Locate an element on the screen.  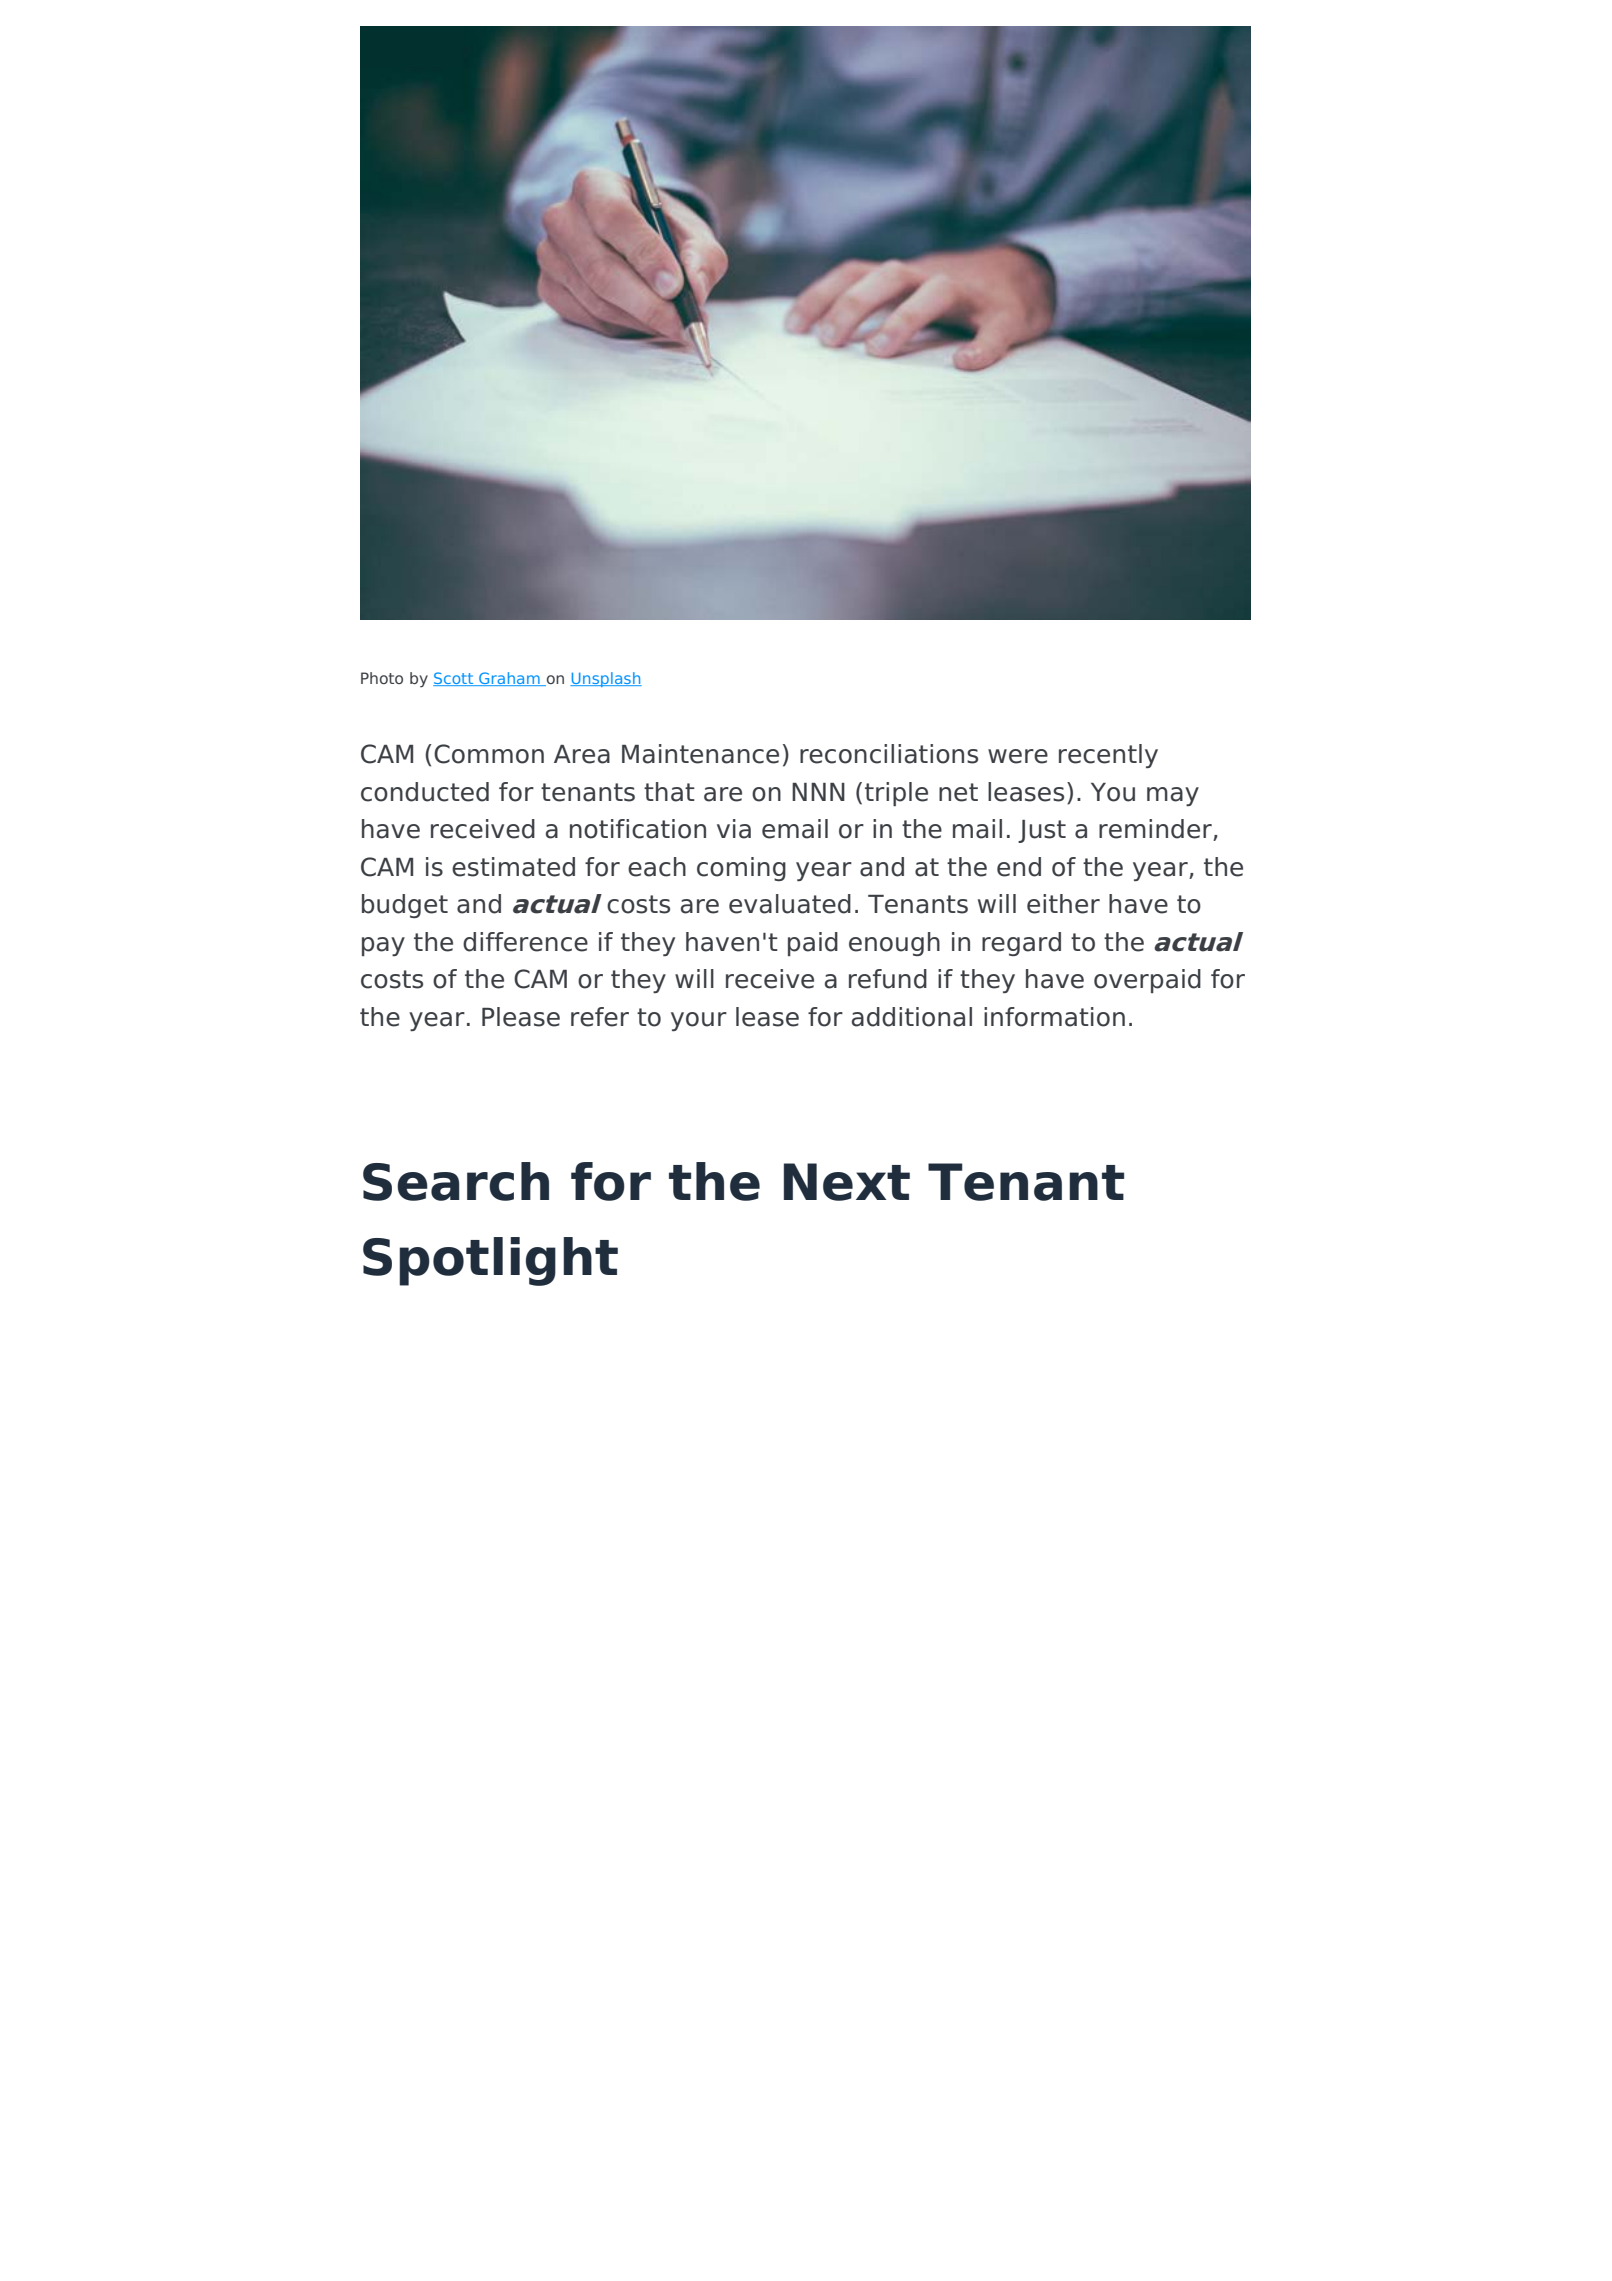
end is located at coordinates (1019, 867).
